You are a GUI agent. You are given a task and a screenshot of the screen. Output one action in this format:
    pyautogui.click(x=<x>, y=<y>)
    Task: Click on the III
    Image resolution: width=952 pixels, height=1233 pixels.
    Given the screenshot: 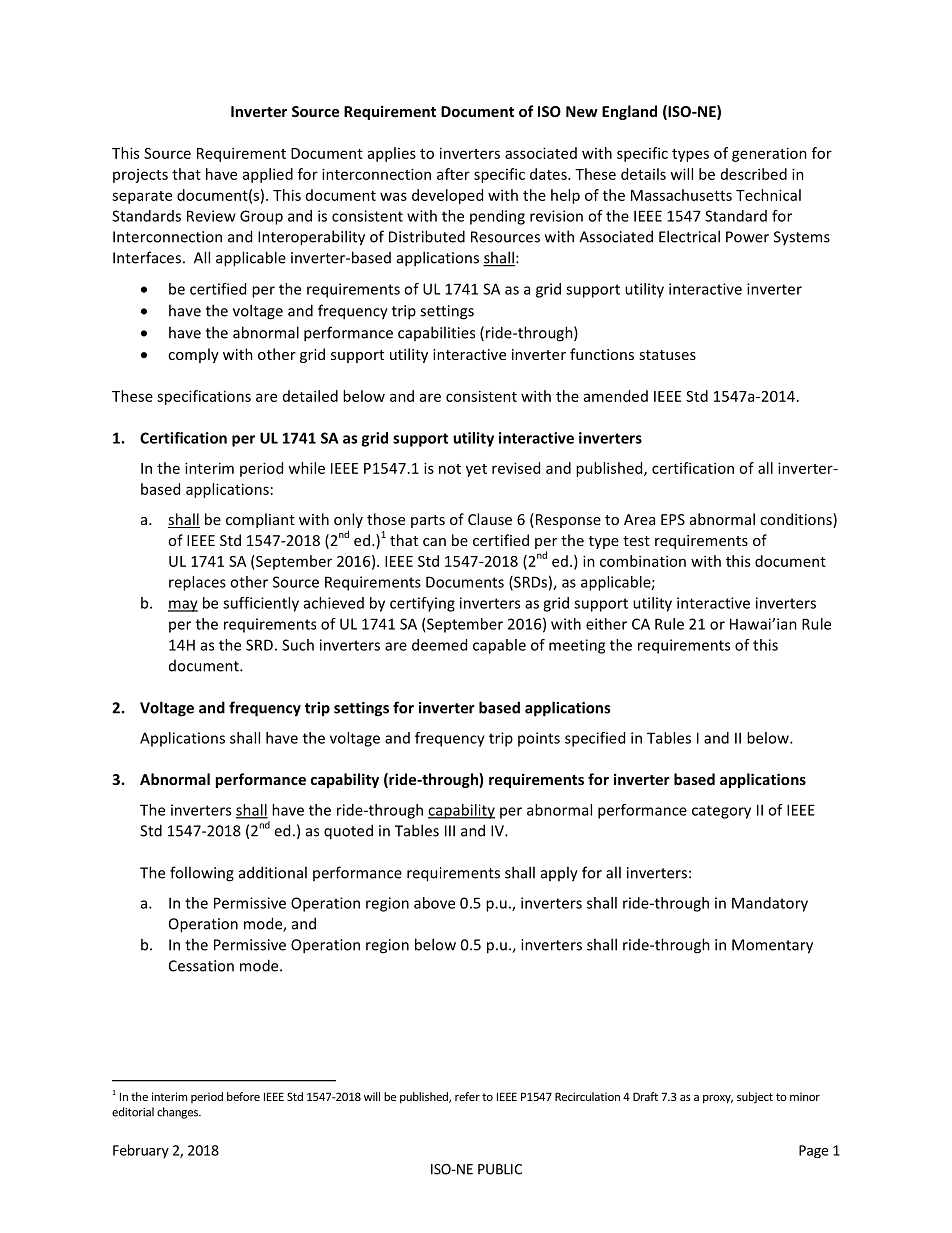 What is the action you would take?
    pyautogui.click(x=450, y=831)
